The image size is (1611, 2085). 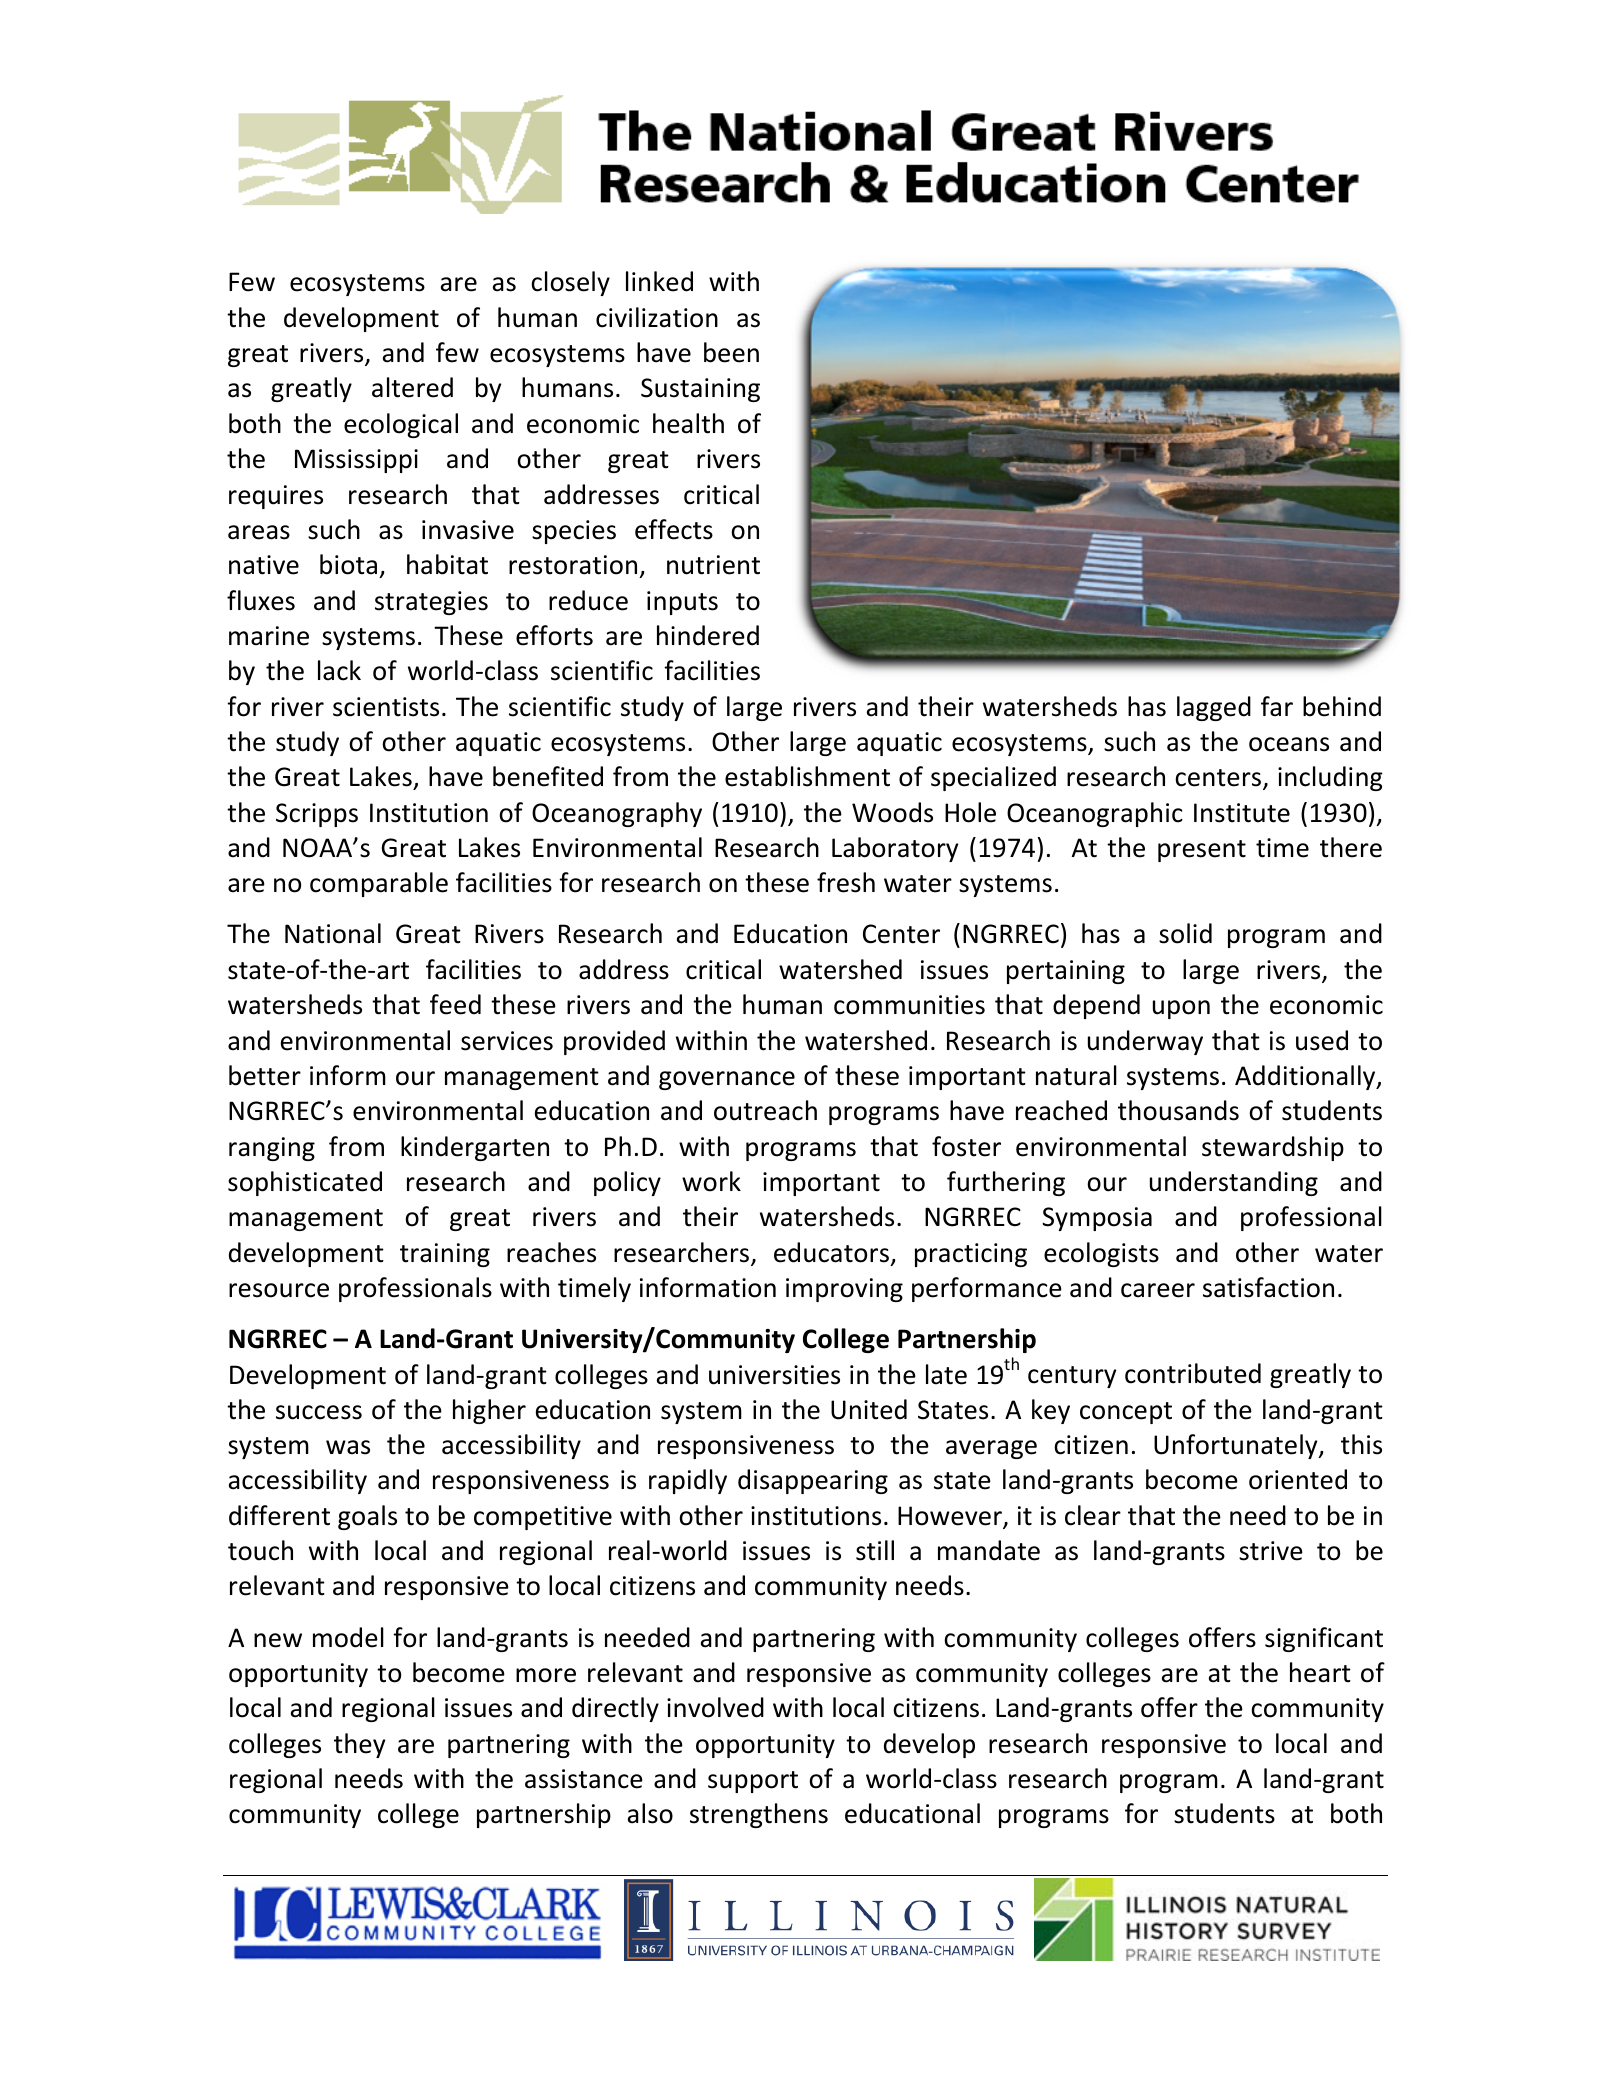 What do you see at coordinates (348, 1447) in the screenshot?
I see `was` at bounding box center [348, 1447].
